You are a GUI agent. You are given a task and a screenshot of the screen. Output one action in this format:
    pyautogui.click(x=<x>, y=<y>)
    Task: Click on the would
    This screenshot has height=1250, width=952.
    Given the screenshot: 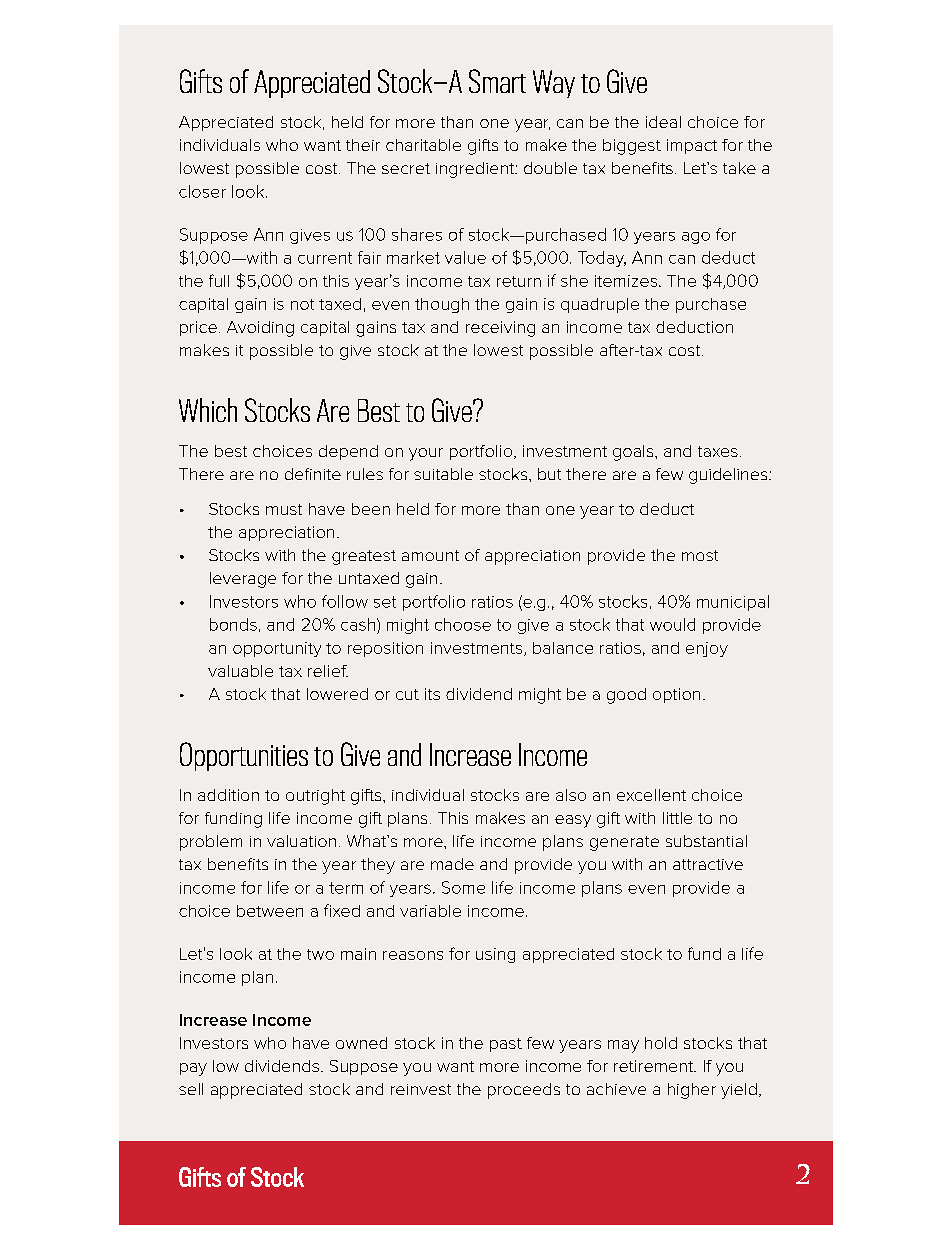 What is the action you would take?
    pyautogui.click(x=672, y=624)
